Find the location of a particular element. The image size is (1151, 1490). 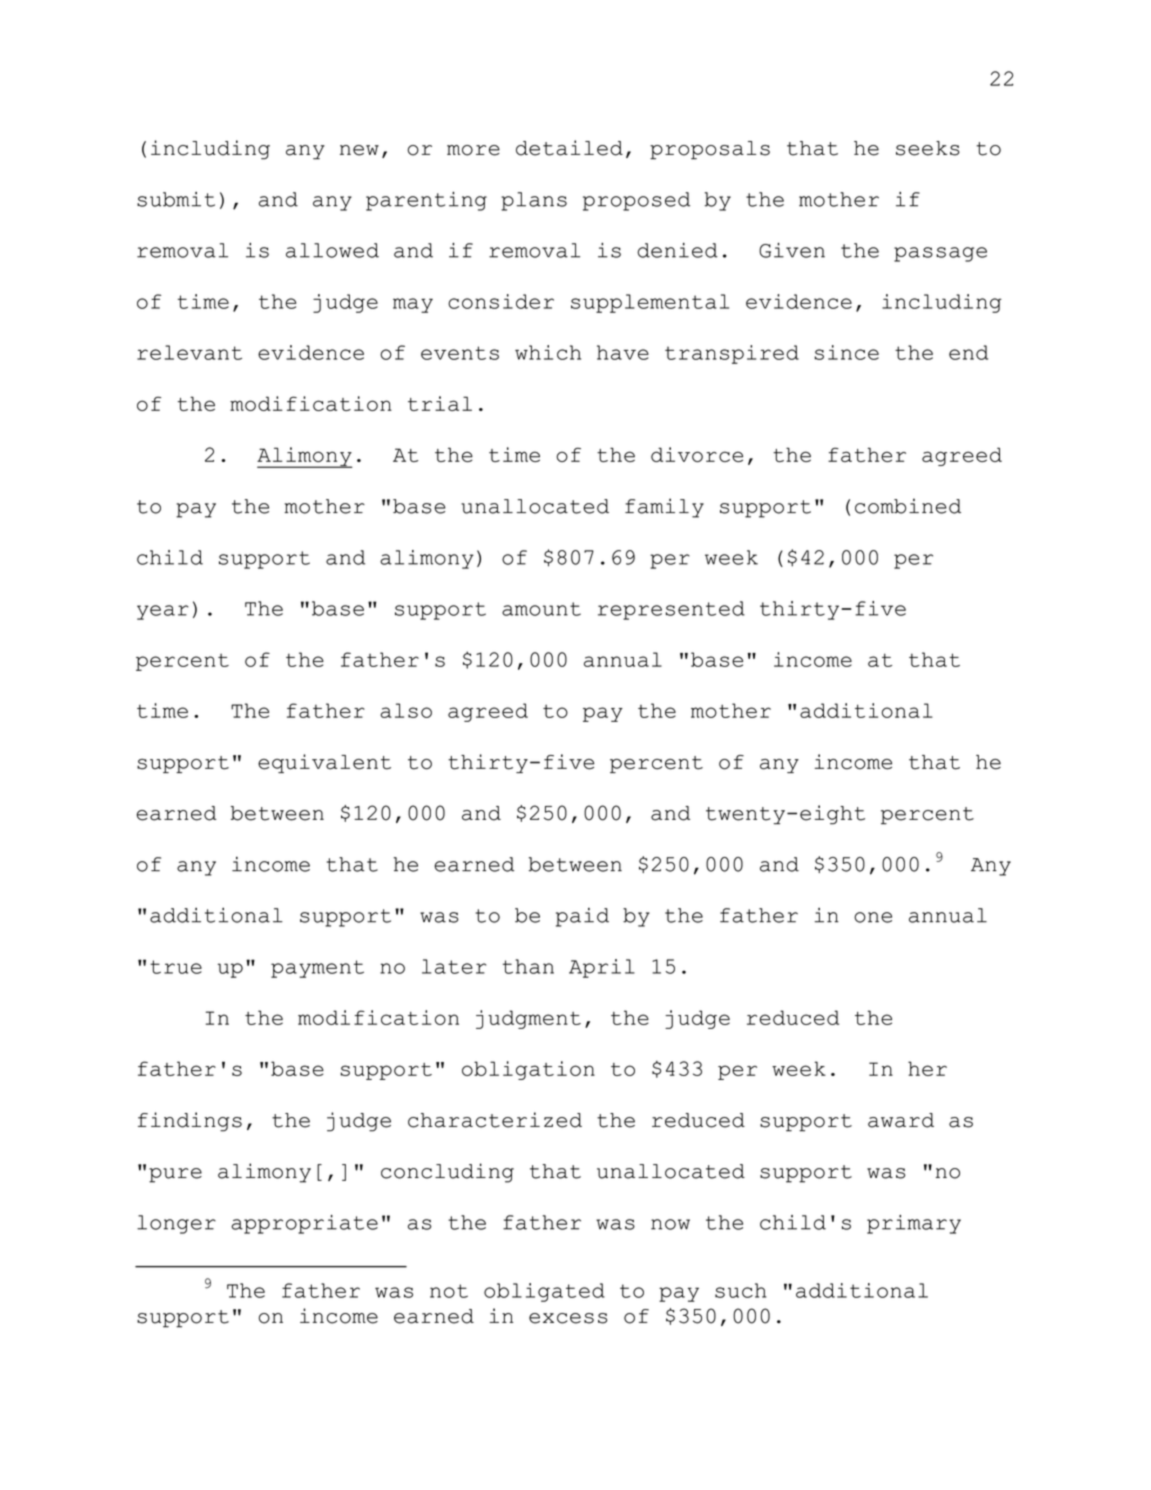

obligated is located at coordinates (544, 1292).
